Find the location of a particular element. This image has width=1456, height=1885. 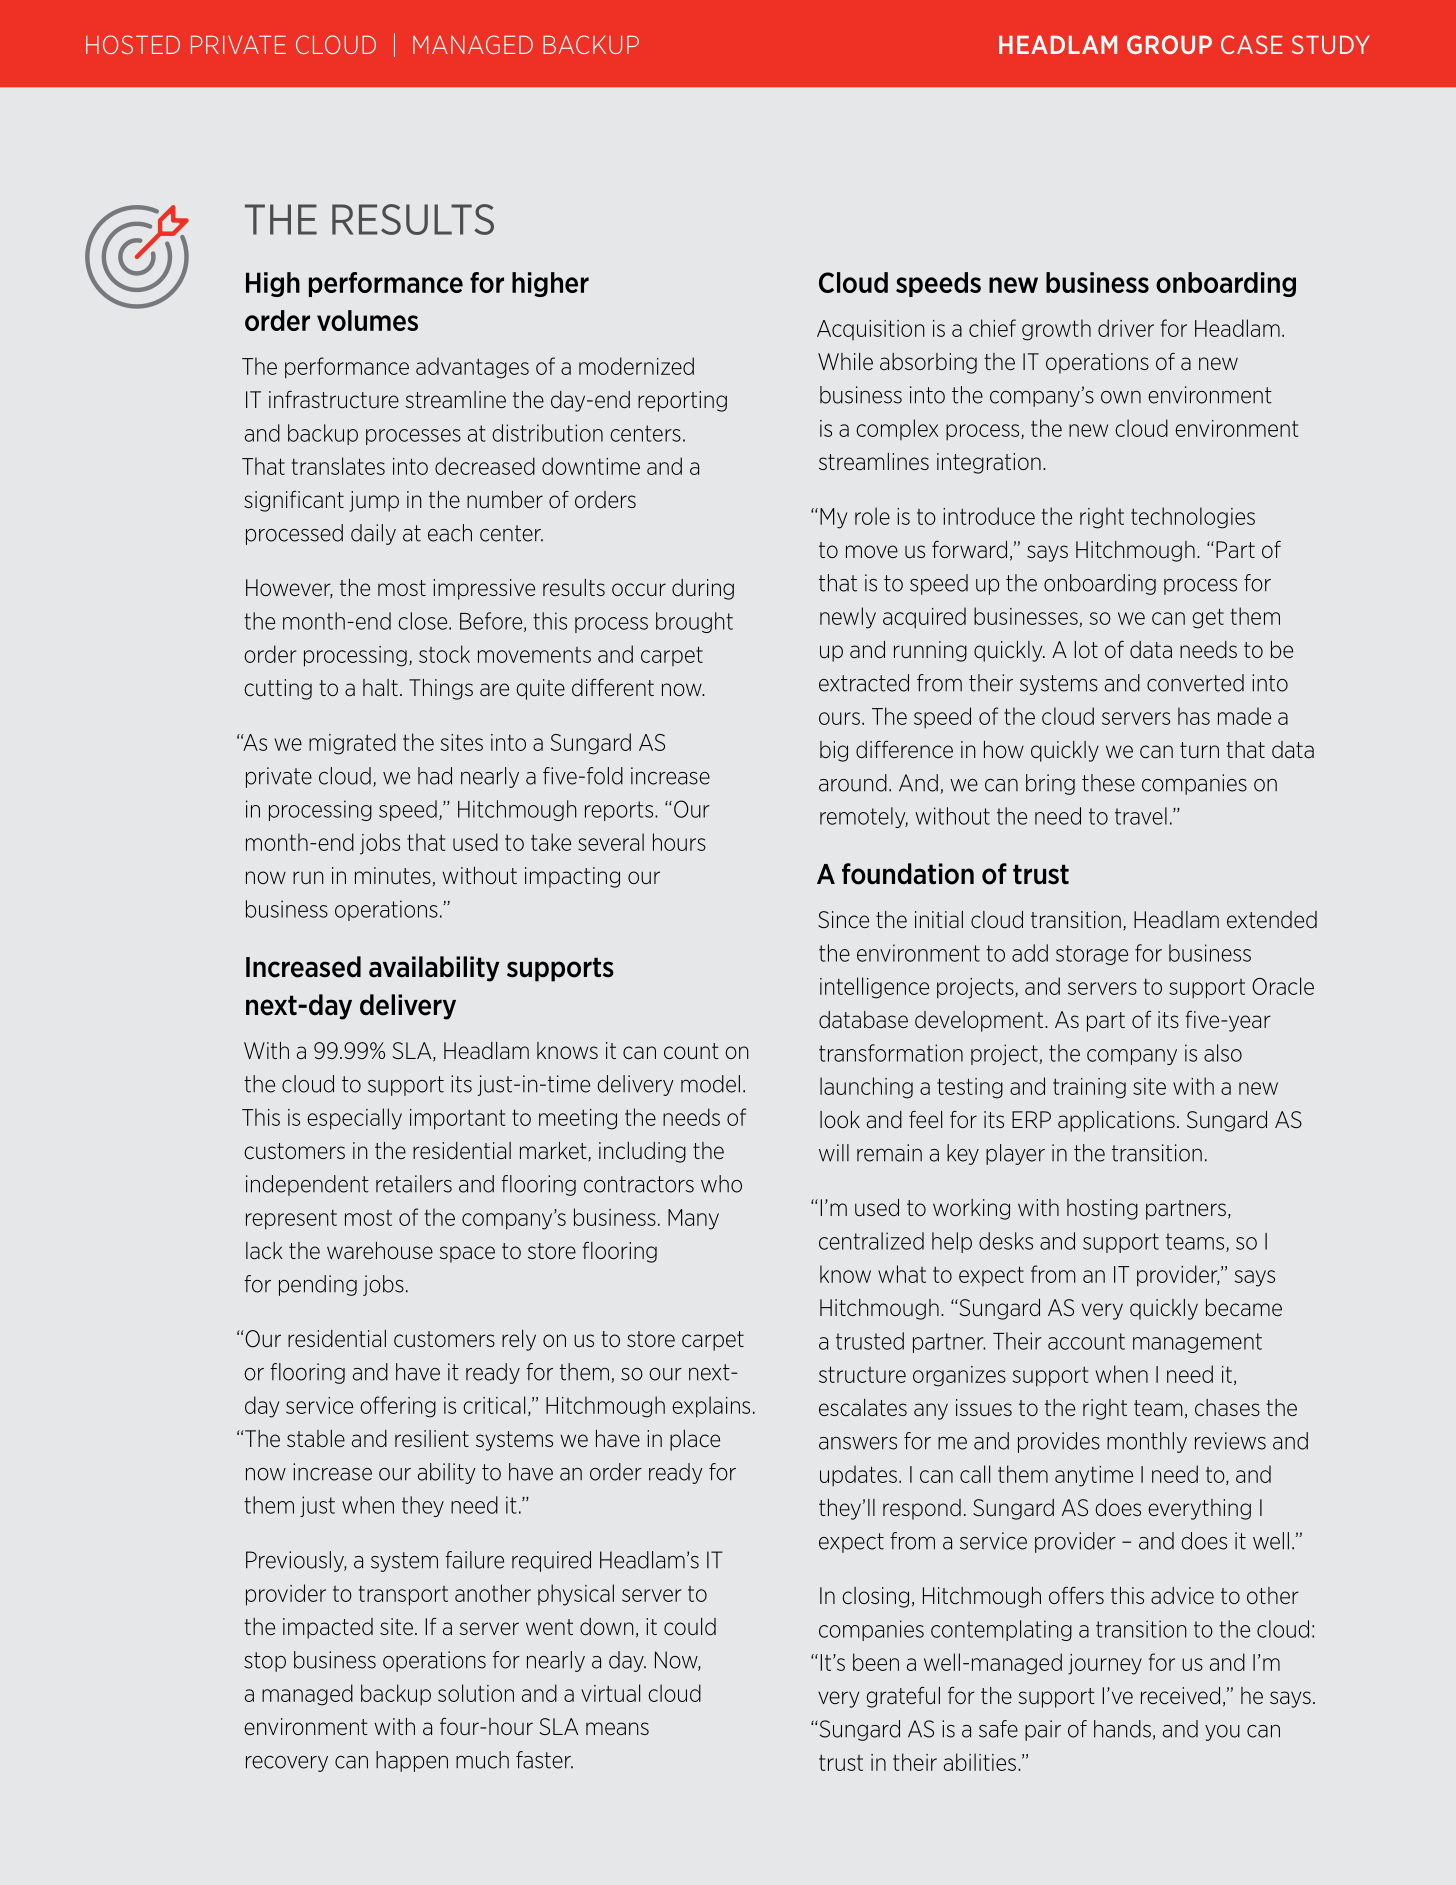

However is located at coordinates (289, 589).
